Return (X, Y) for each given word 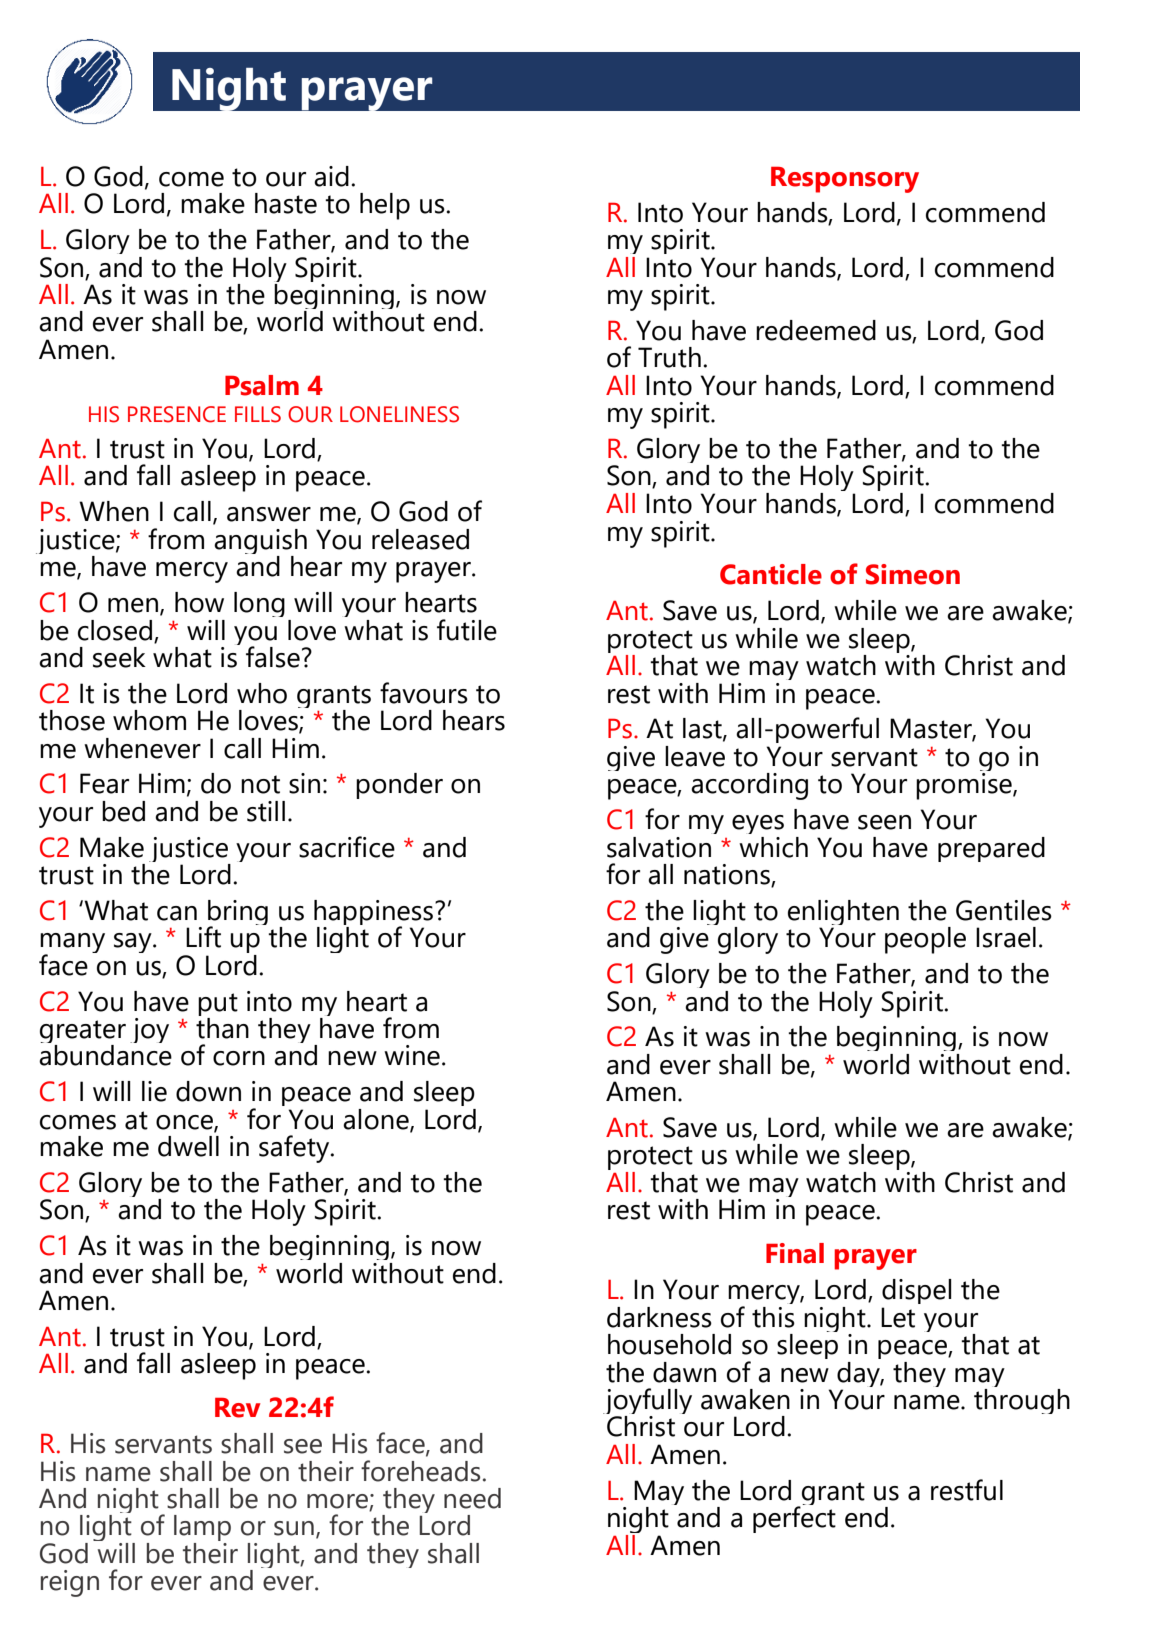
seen (884, 822)
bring (237, 914)
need (472, 1498)
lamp (202, 1529)
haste (286, 203)
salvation (659, 847)
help (385, 206)
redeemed (816, 330)
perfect (794, 1518)
